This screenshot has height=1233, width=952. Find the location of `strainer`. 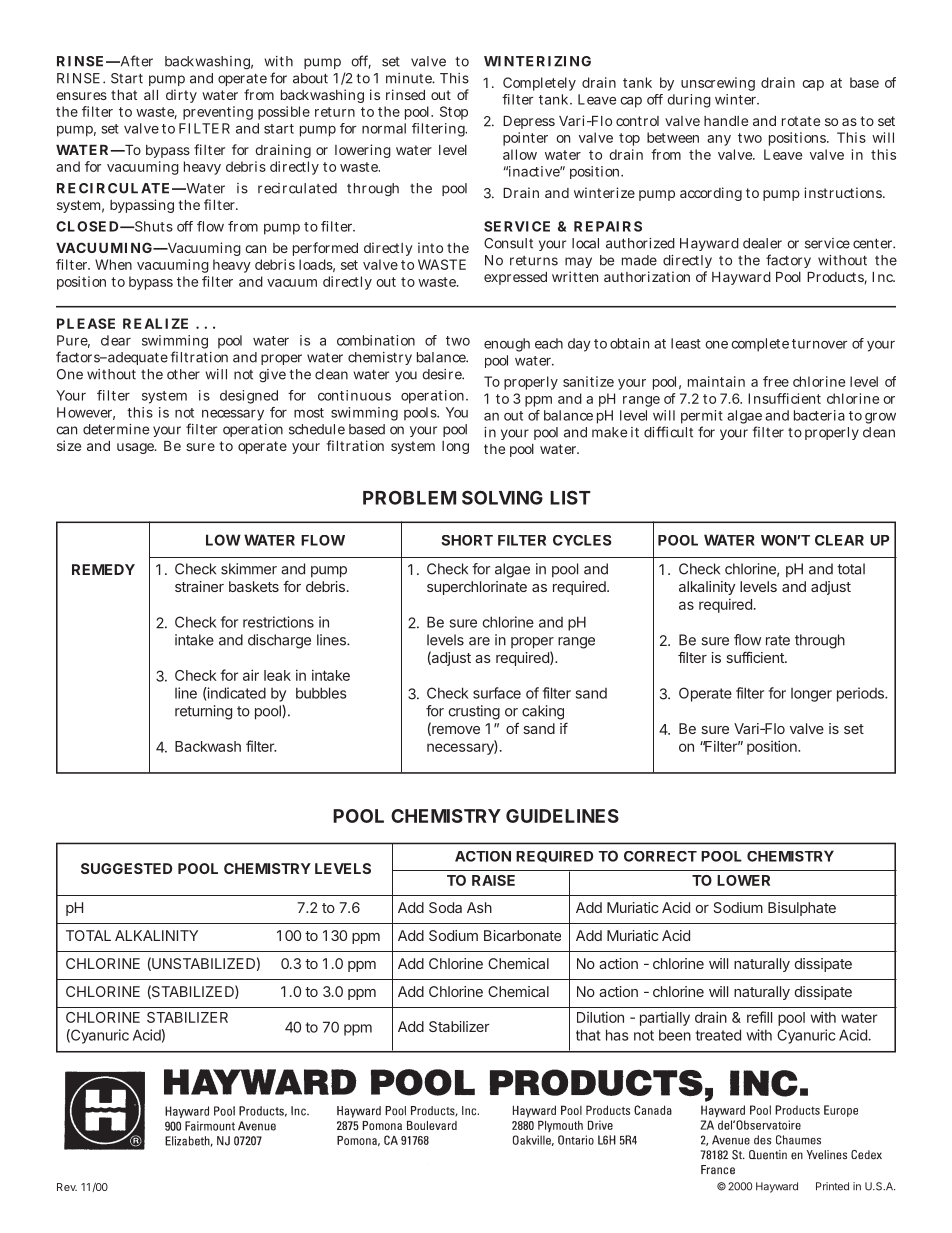

strainer is located at coordinates (199, 586).
